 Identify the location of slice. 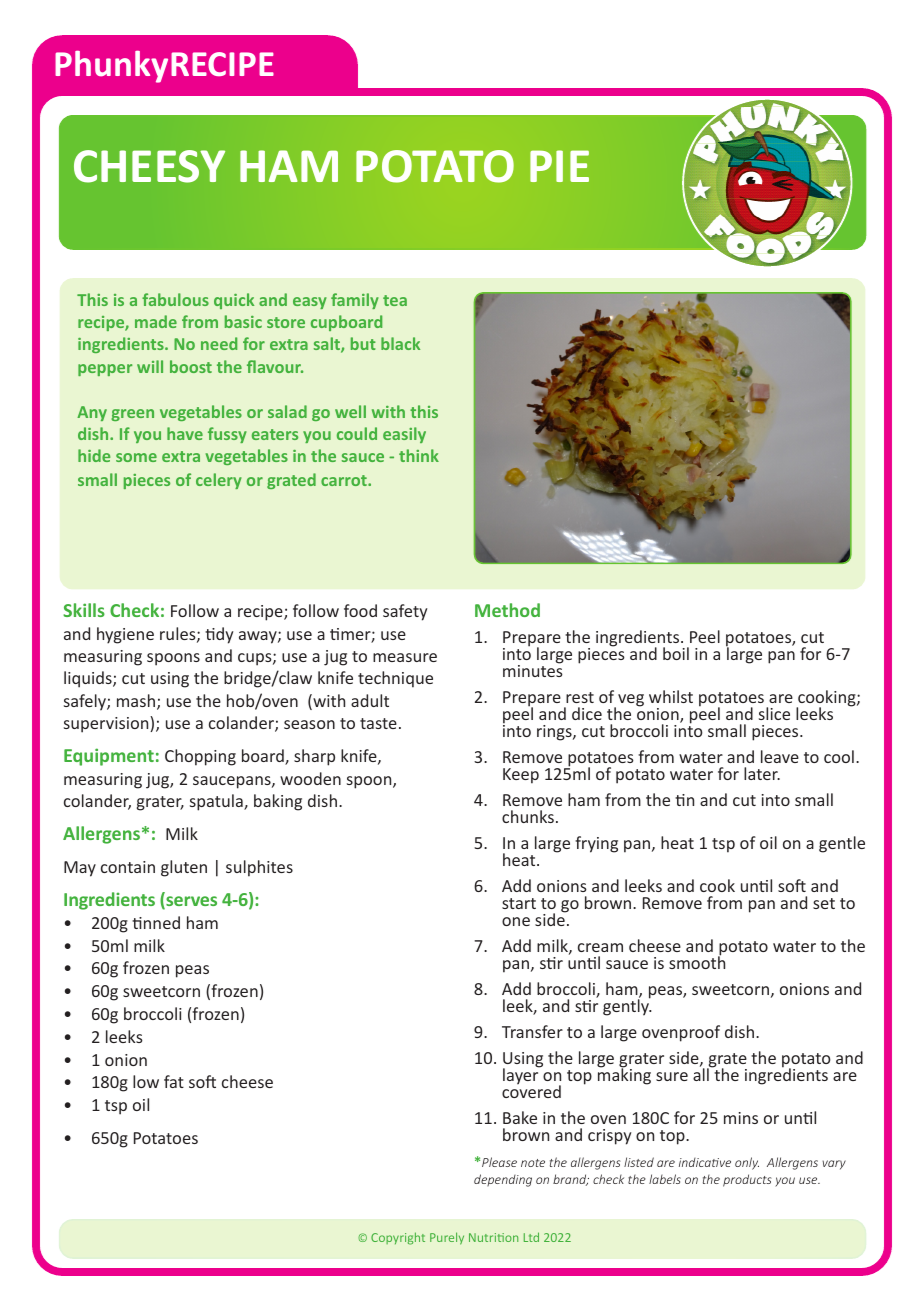
(774, 713).
